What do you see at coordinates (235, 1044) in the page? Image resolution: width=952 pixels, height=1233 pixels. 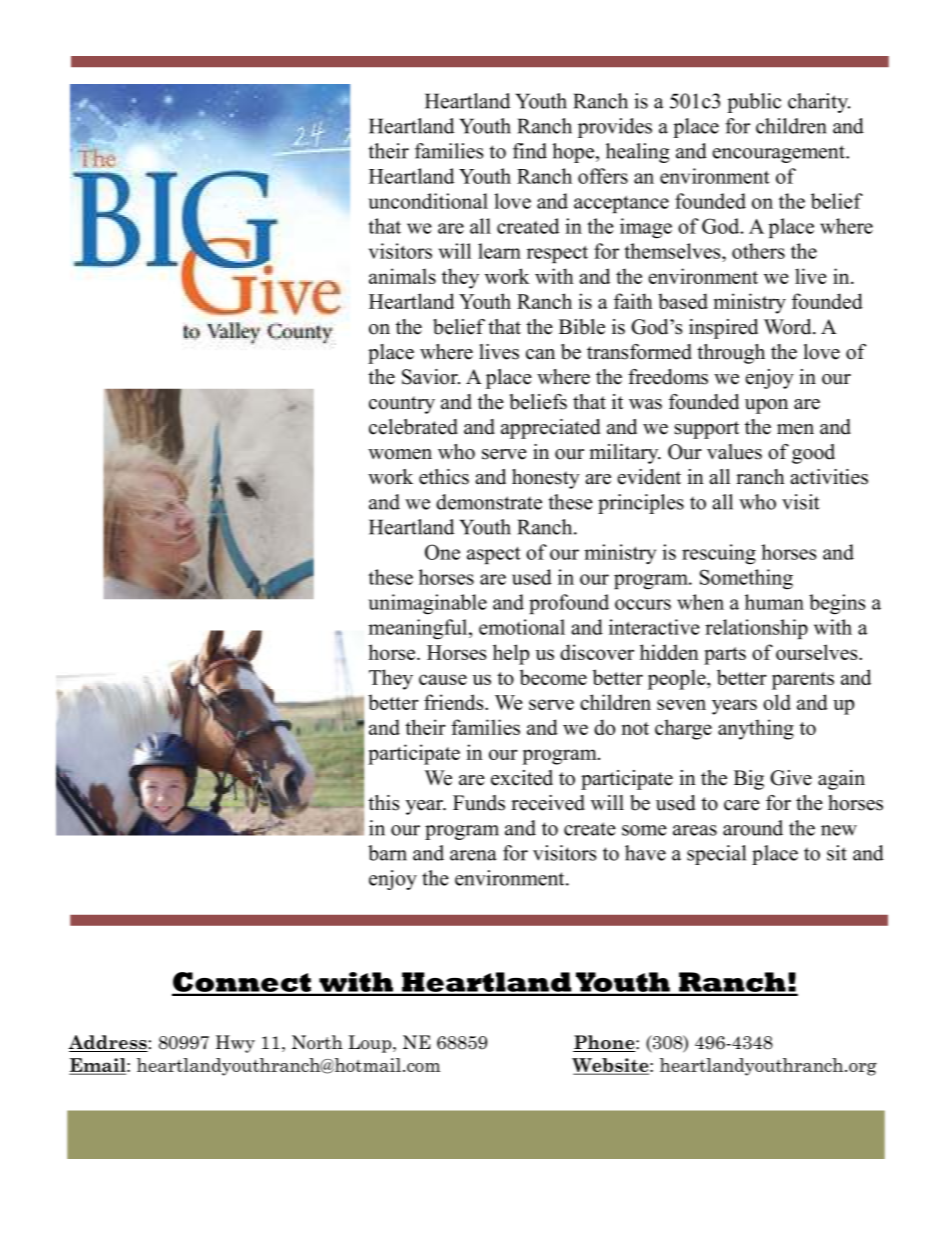 I see `Hwy` at bounding box center [235, 1044].
